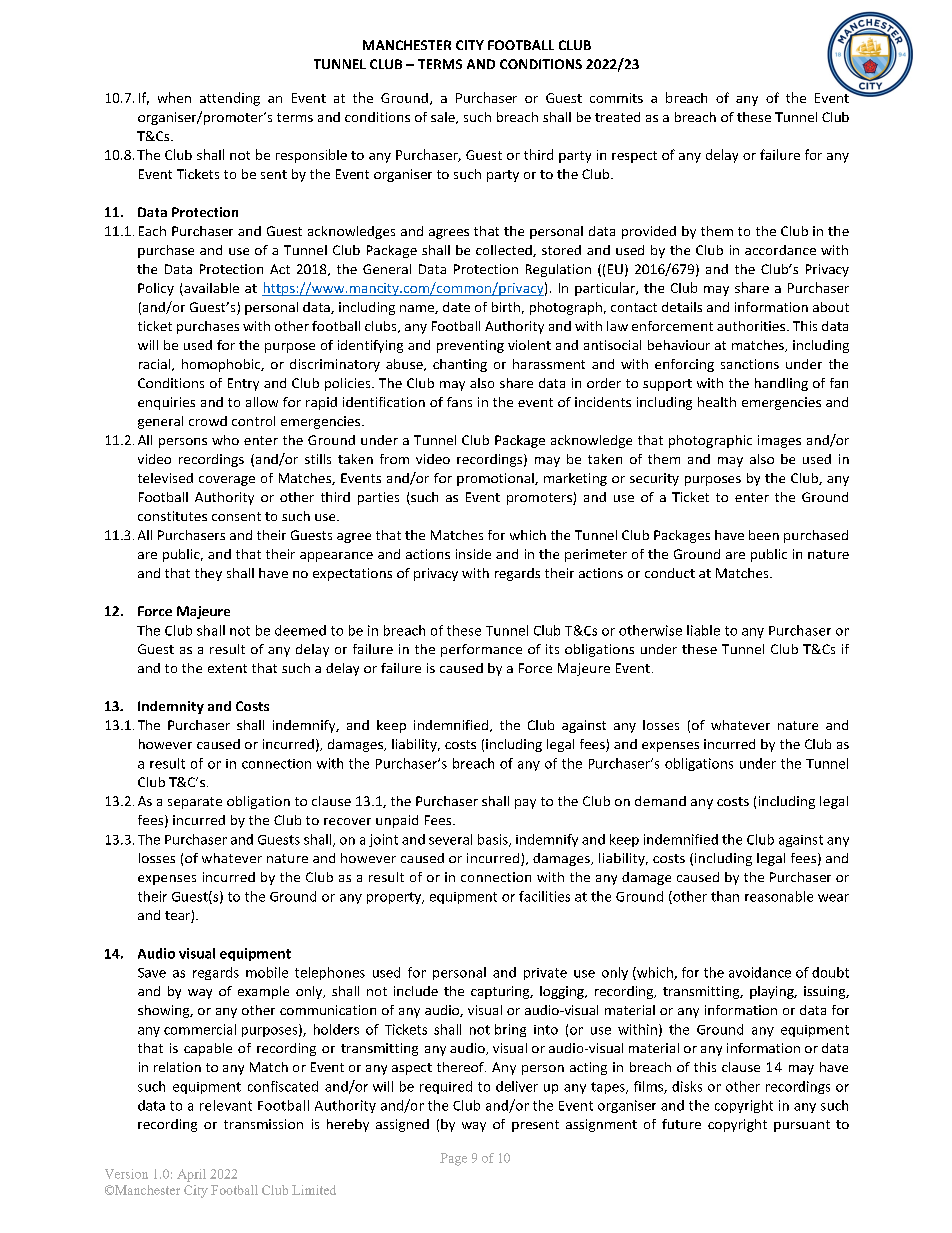  Describe the element at coordinates (703, 630) in the image. I see `liable` at that location.
